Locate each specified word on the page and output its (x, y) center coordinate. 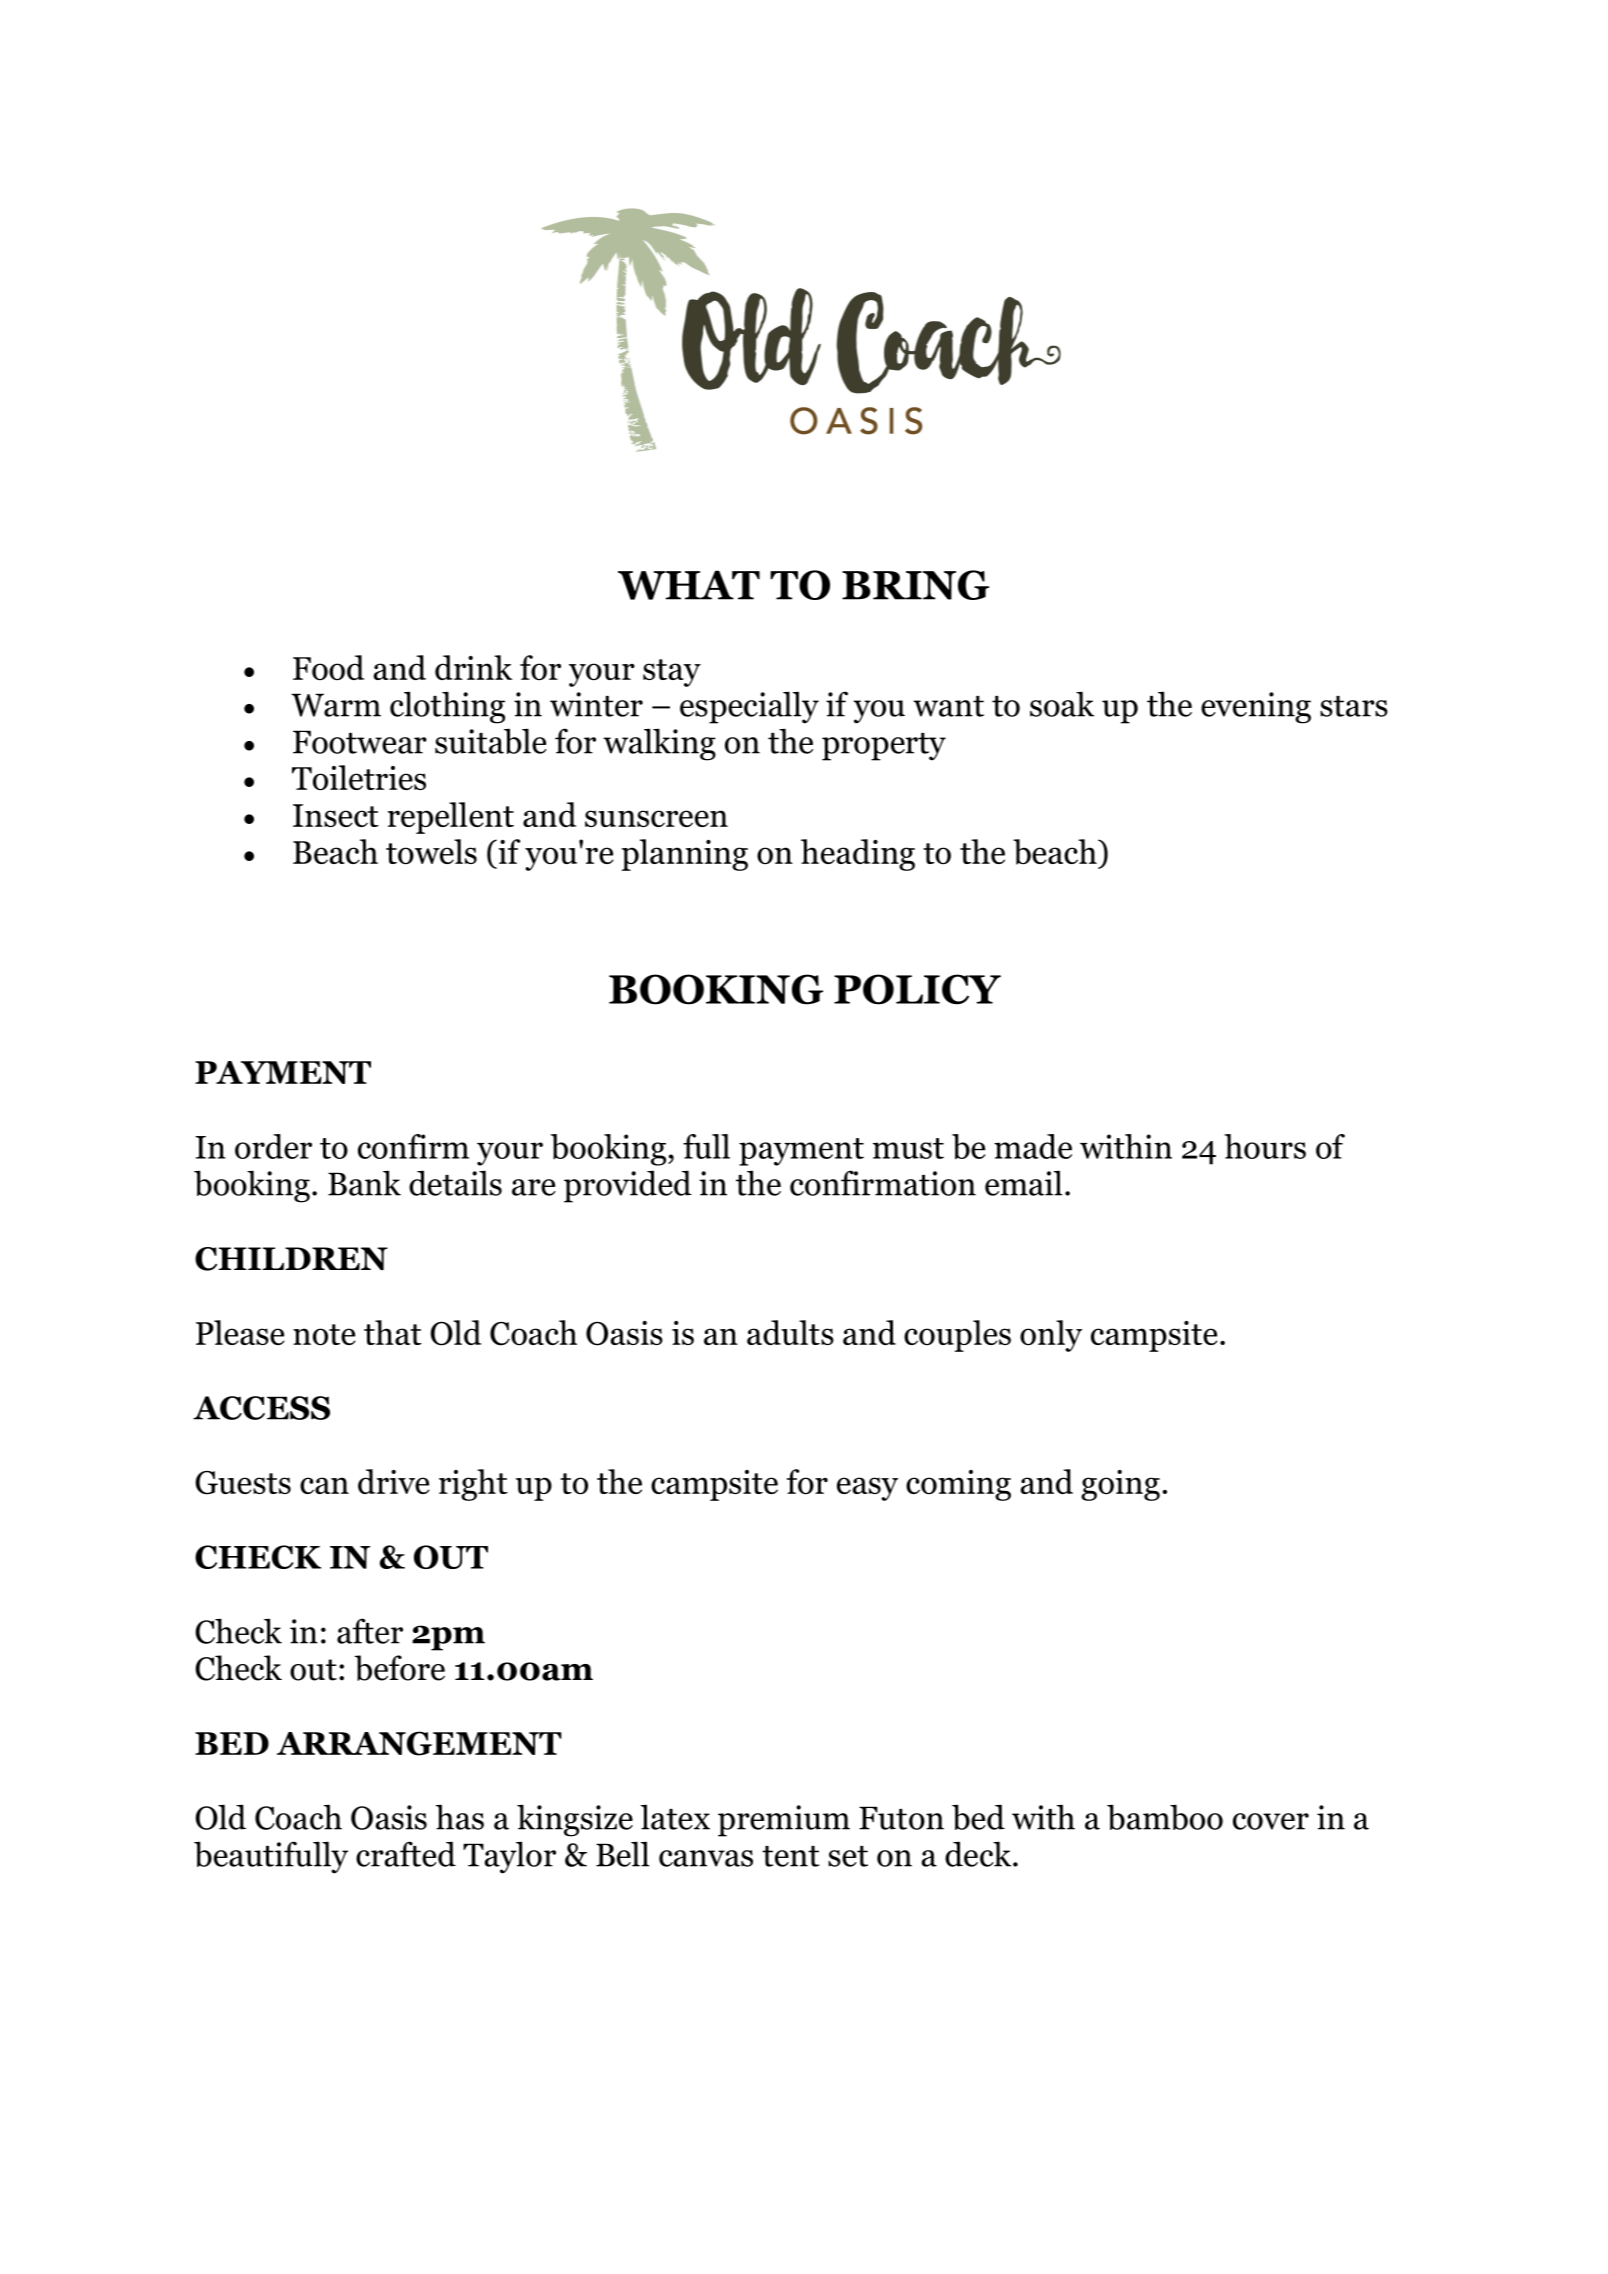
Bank (364, 1183)
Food (328, 667)
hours (1265, 1146)
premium (784, 1821)
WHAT (689, 585)
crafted (406, 1854)
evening (1256, 708)
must (908, 1148)
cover (1271, 1821)
